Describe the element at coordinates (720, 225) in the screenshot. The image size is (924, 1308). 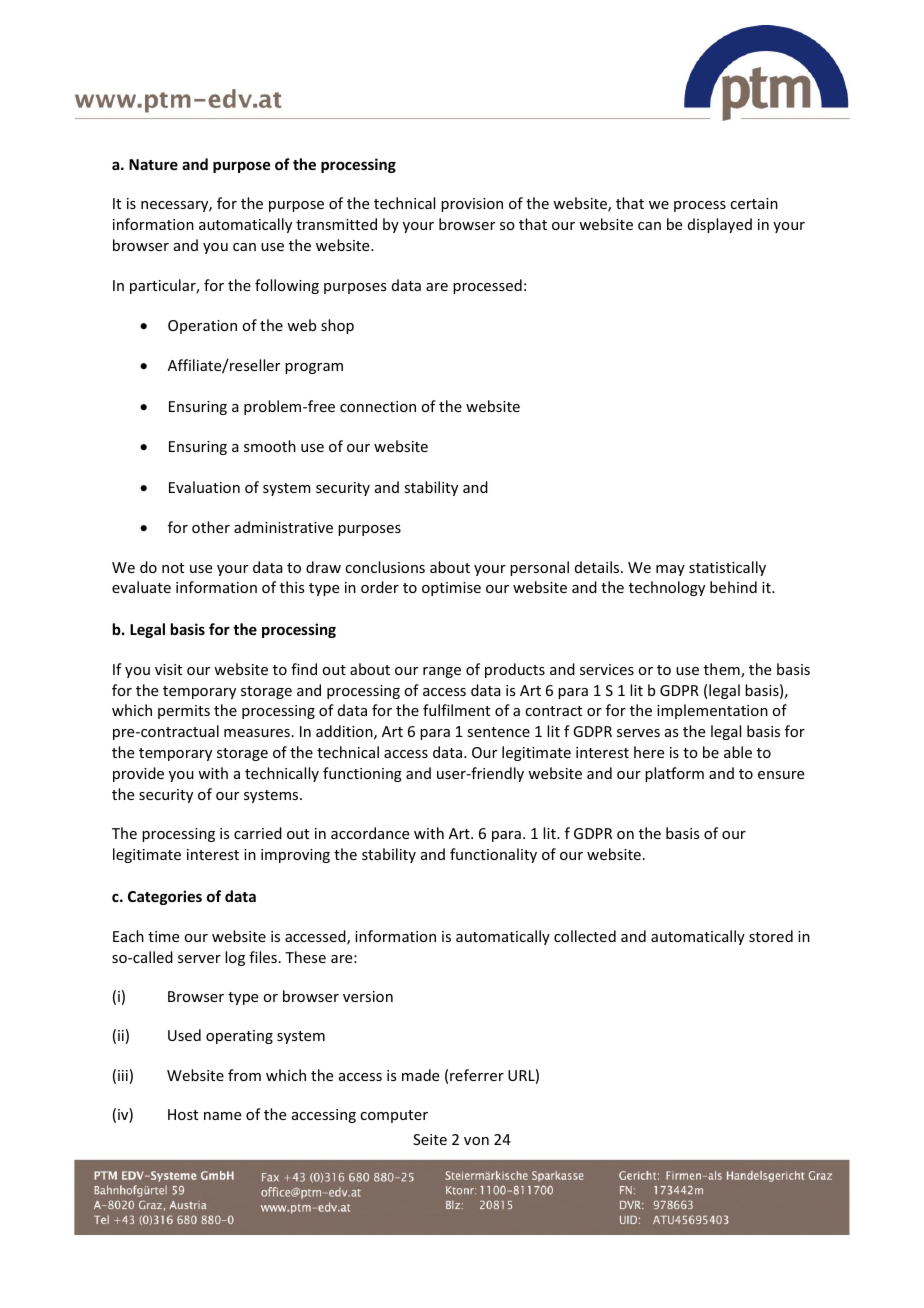
I see `displayed` at that location.
